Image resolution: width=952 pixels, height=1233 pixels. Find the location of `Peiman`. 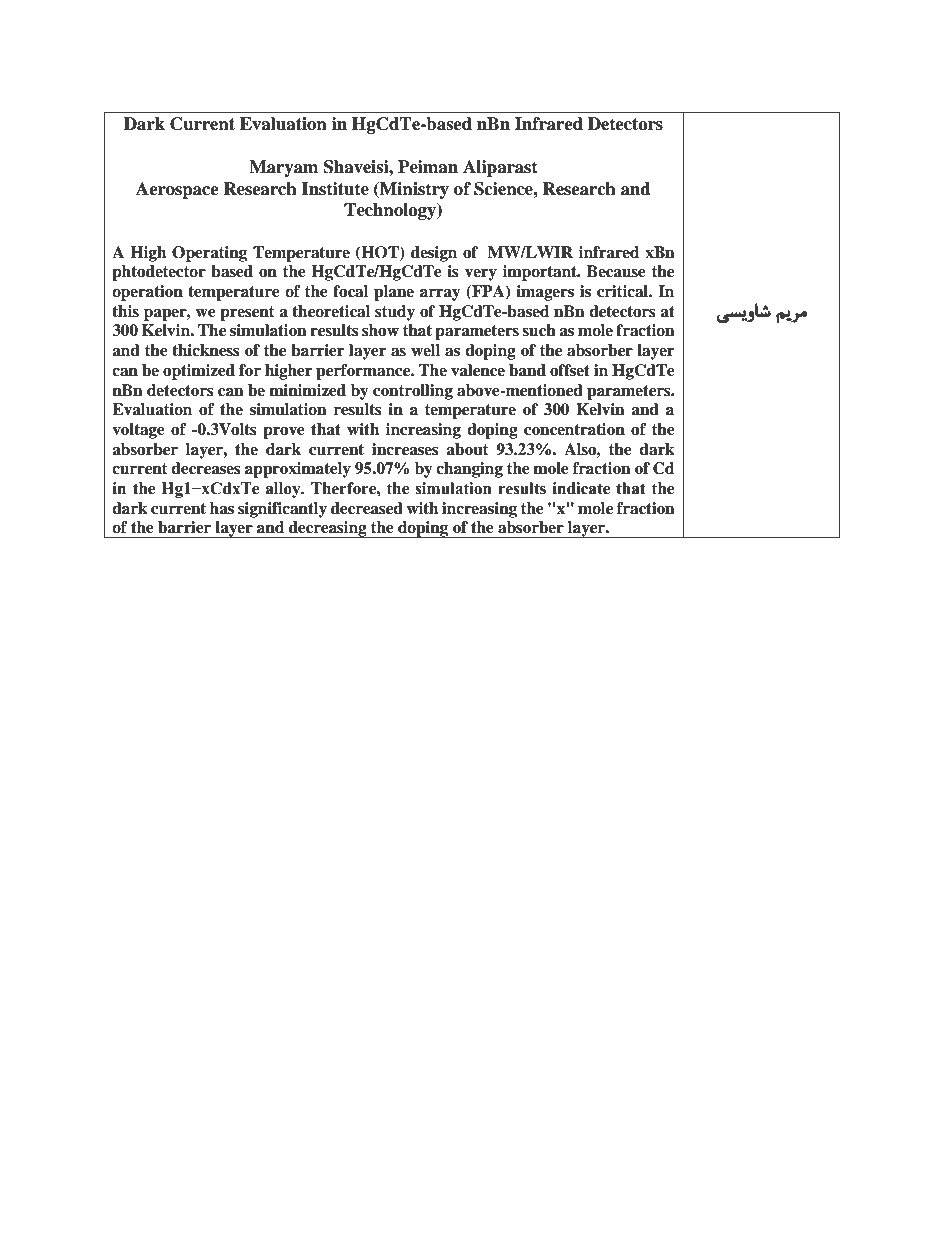

Peiman is located at coordinates (428, 167).
